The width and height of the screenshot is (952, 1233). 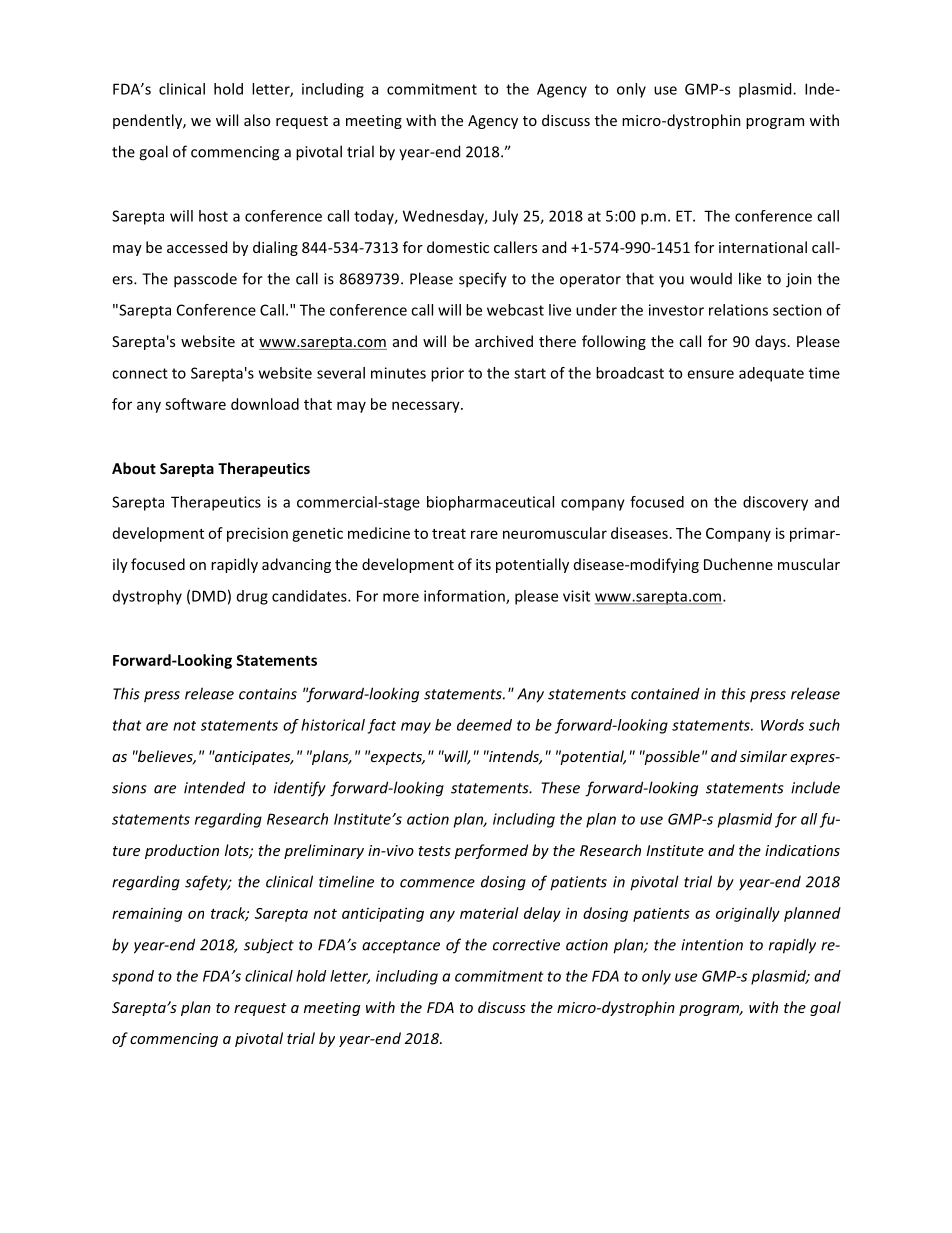 I want to click on contains, so click(x=268, y=694).
